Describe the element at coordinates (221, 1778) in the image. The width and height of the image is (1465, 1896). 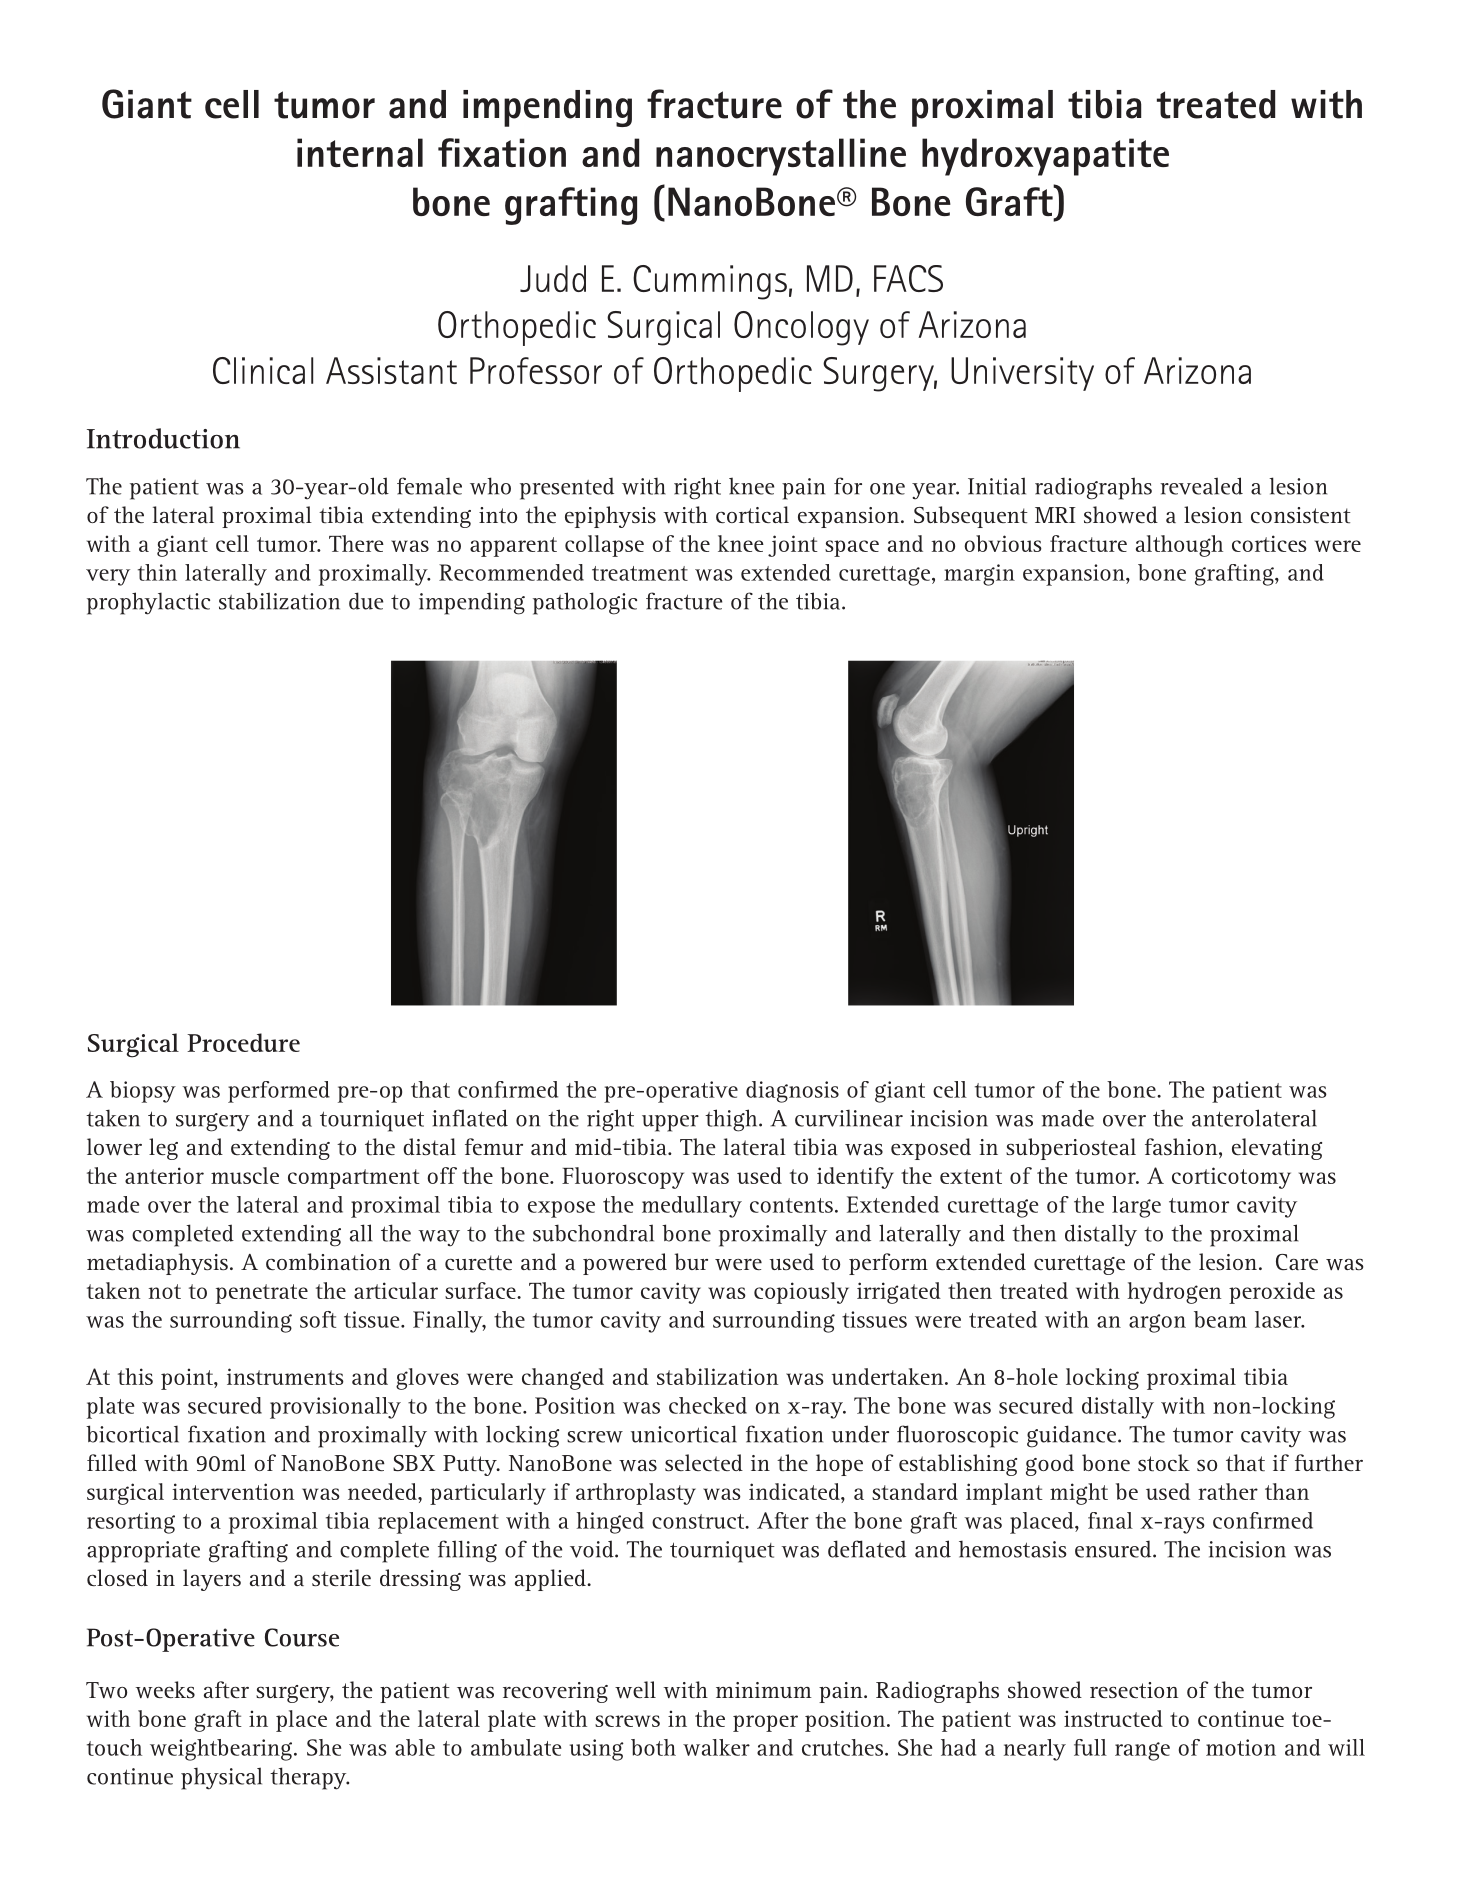
I see `physical` at that location.
